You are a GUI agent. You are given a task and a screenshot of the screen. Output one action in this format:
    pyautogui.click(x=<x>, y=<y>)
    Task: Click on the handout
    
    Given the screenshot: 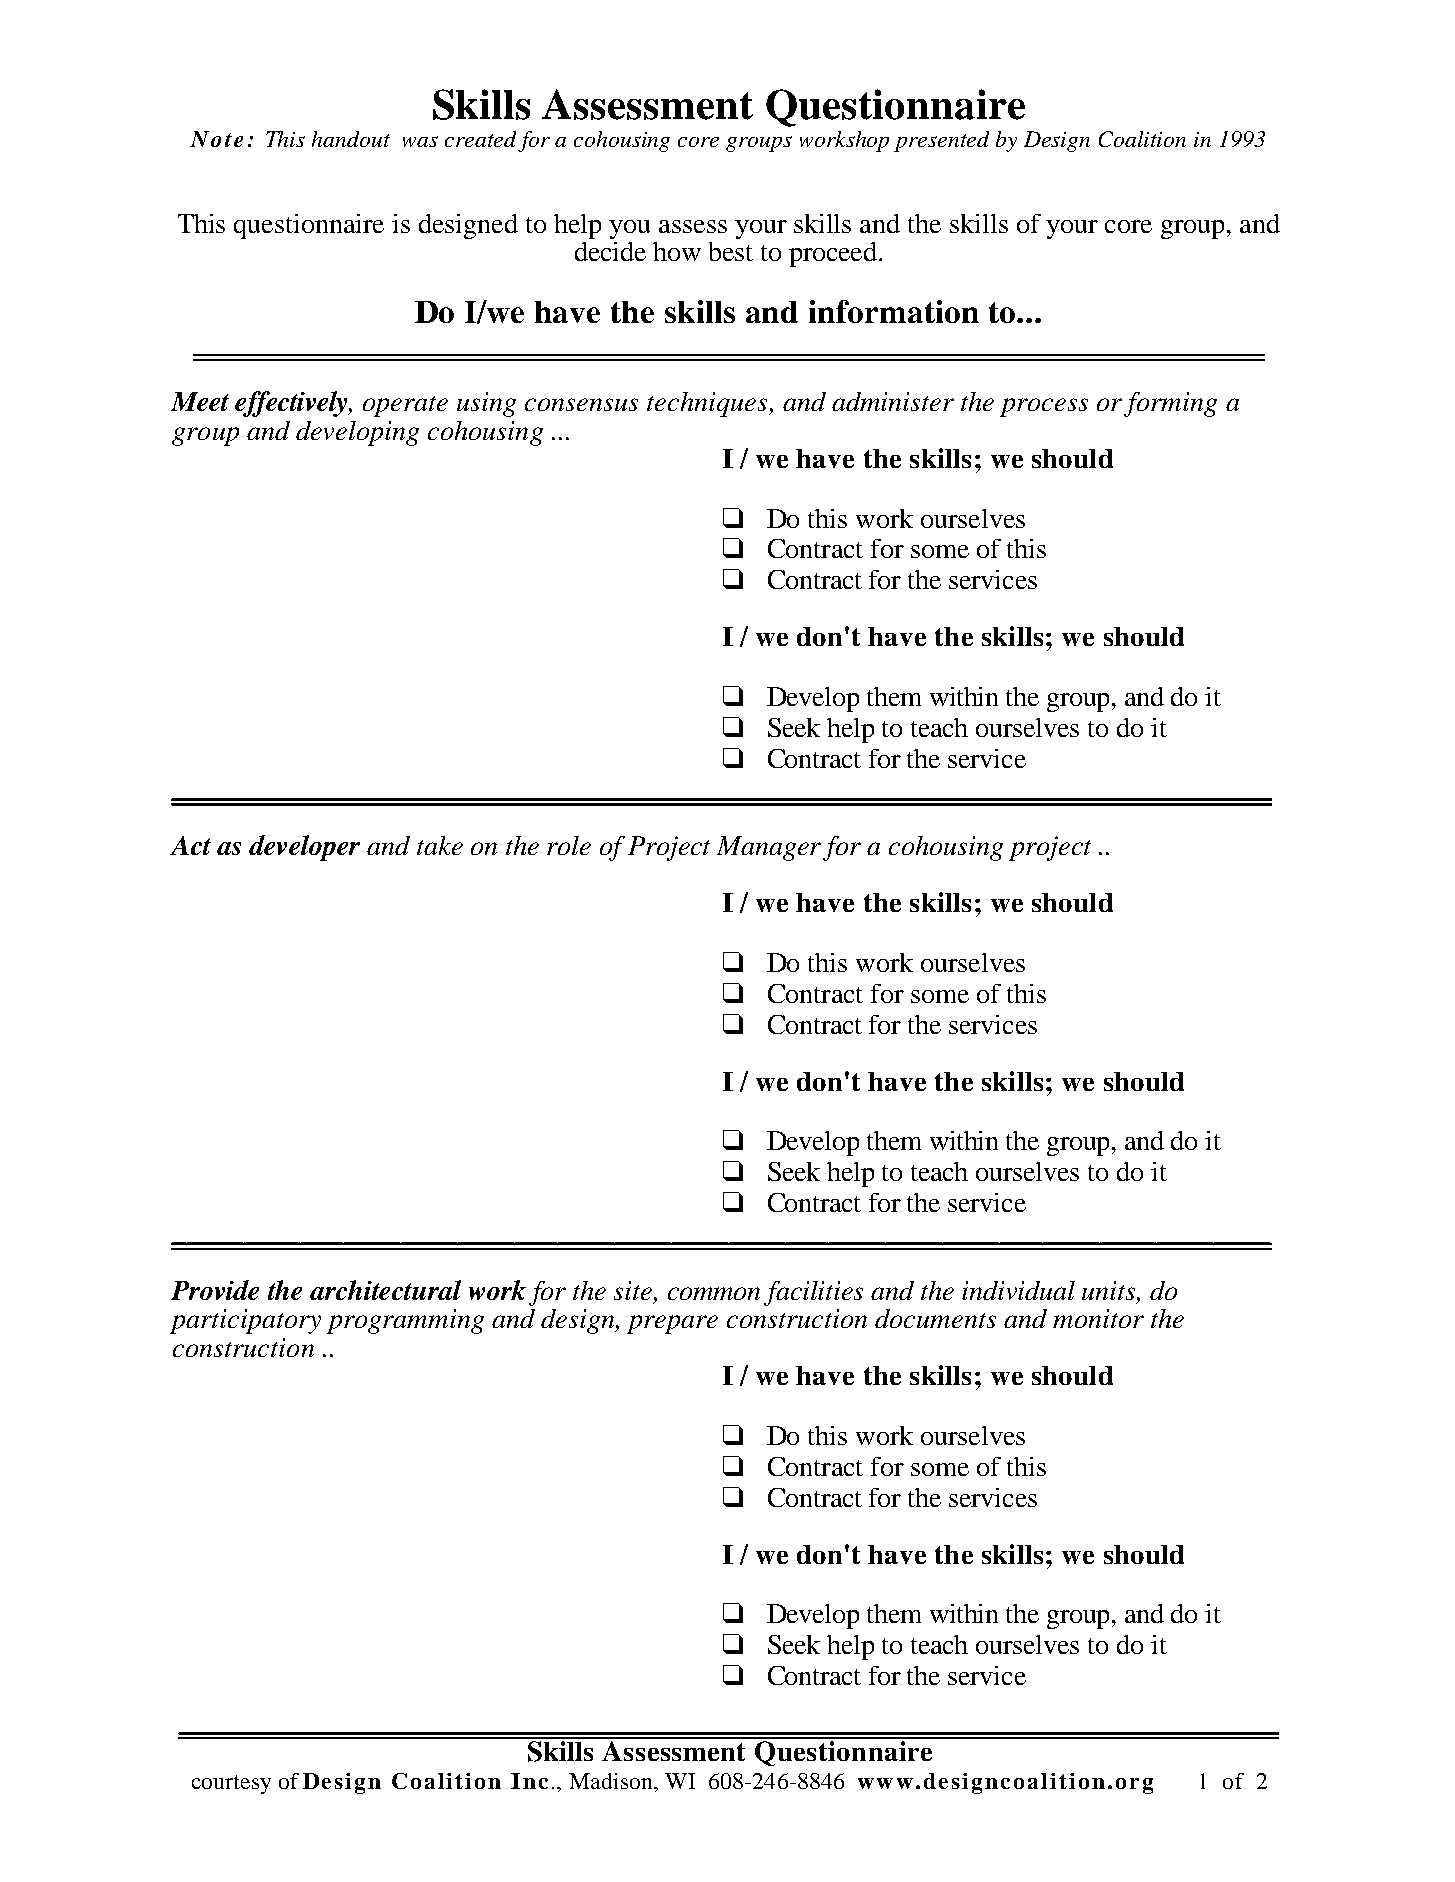 What is the action you would take?
    pyautogui.click(x=351, y=139)
